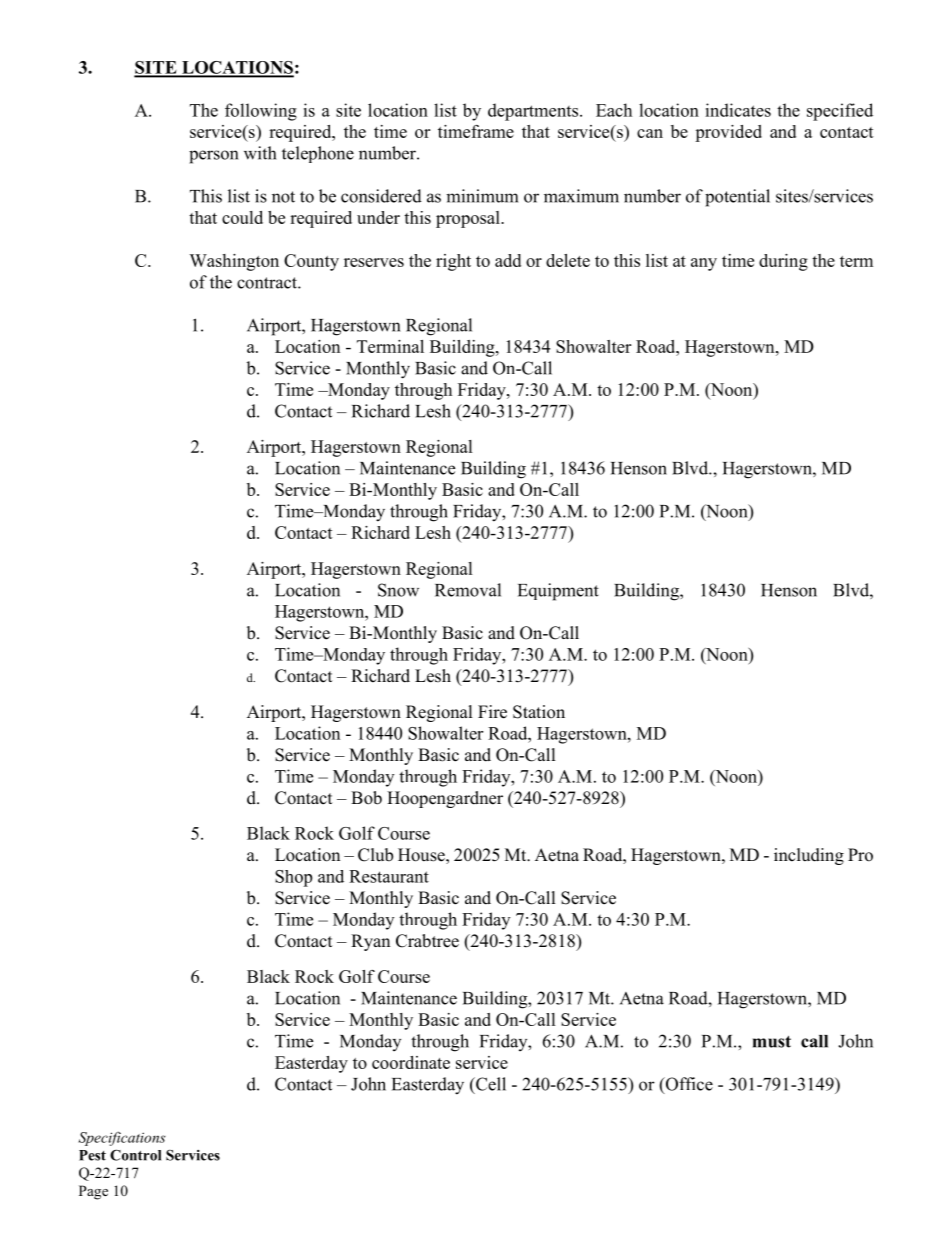 Image resolution: width=952 pixels, height=1233 pixels. I want to click on provided, so click(728, 133).
